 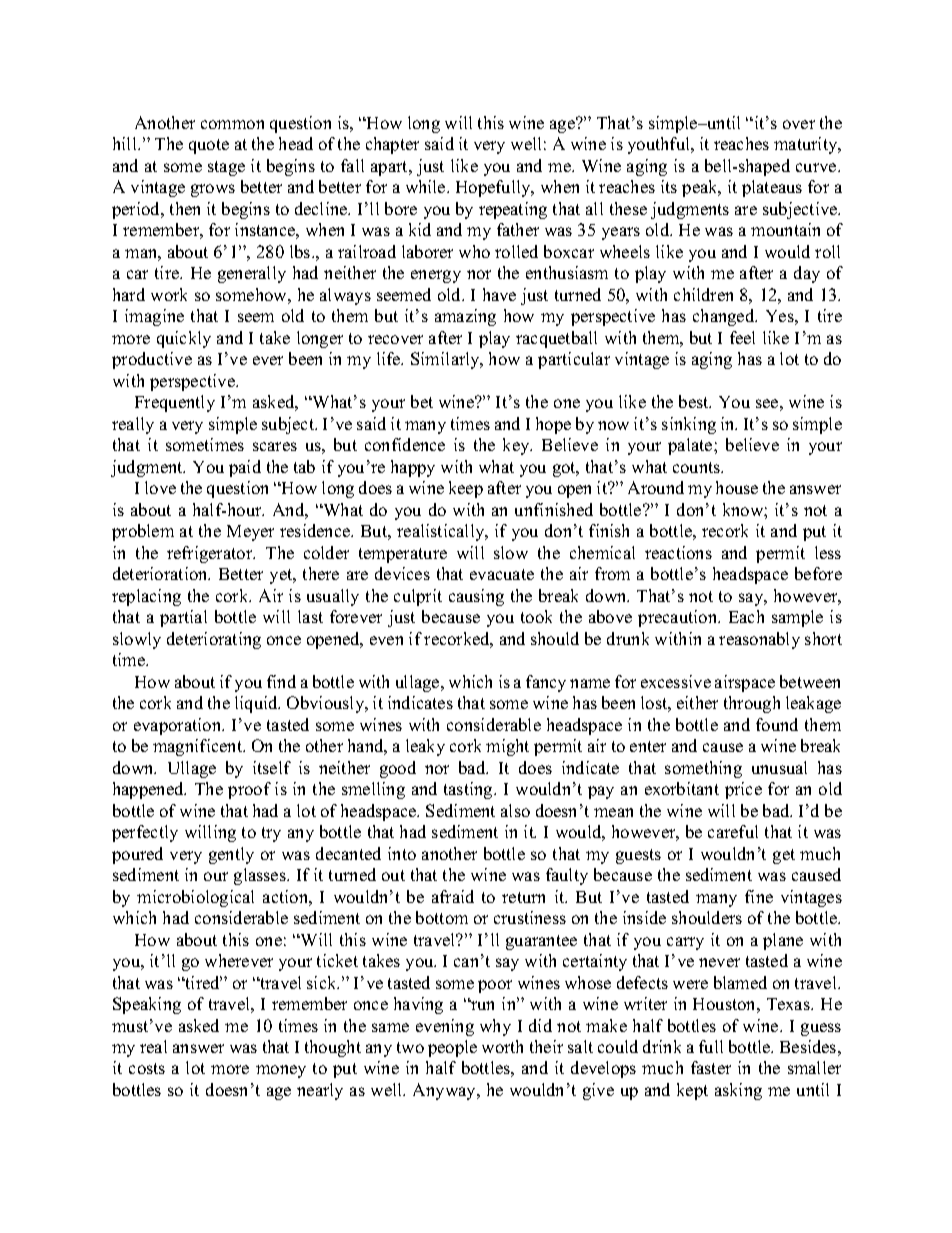 I want to click on reasonably, so click(x=759, y=640).
